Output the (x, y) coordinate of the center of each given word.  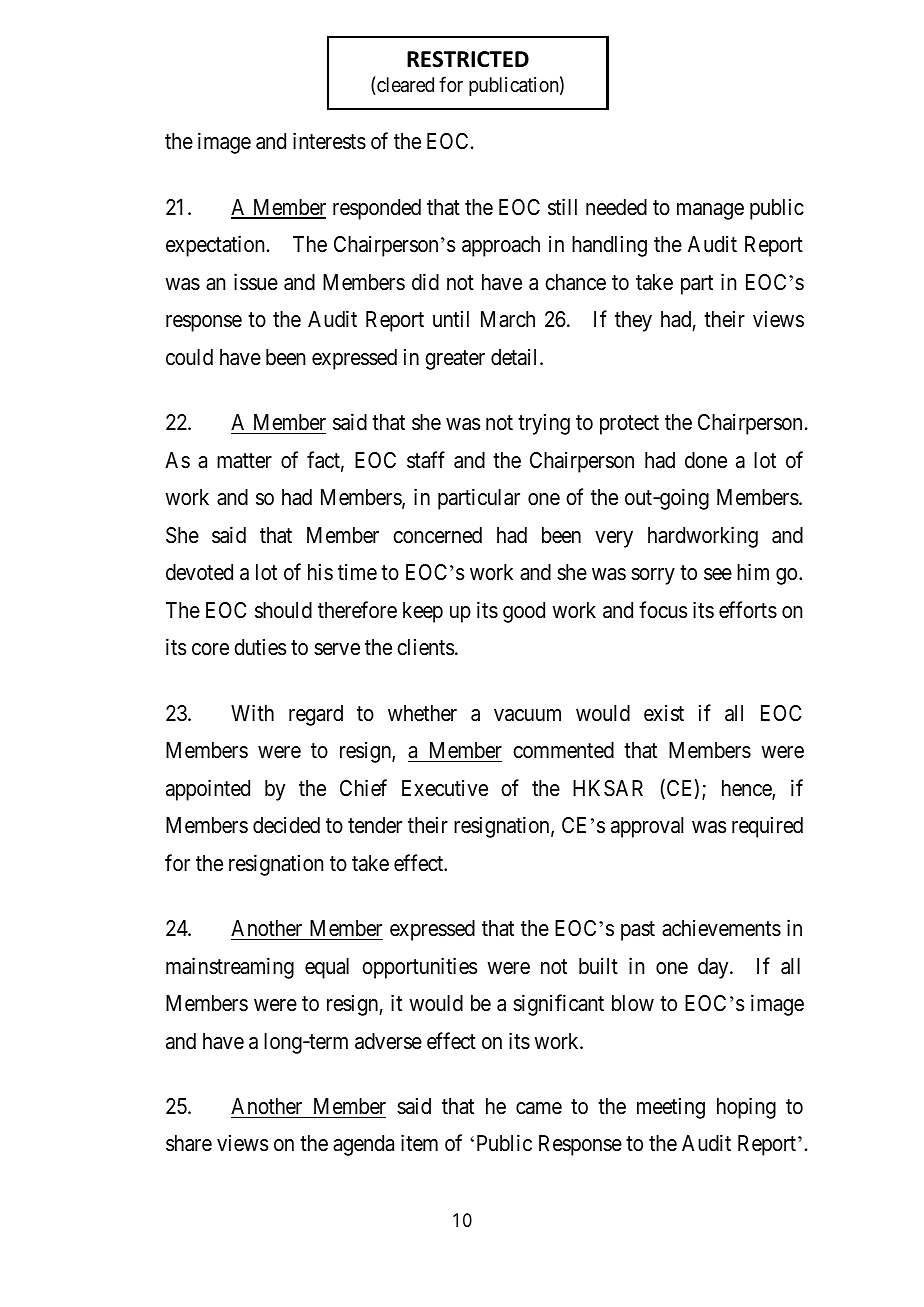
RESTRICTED (468, 59)
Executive (445, 788)
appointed (208, 790)
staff (426, 460)
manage (710, 211)
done (706, 460)
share (189, 1143)
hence (747, 789)
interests (329, 141)
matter (244, 461)
